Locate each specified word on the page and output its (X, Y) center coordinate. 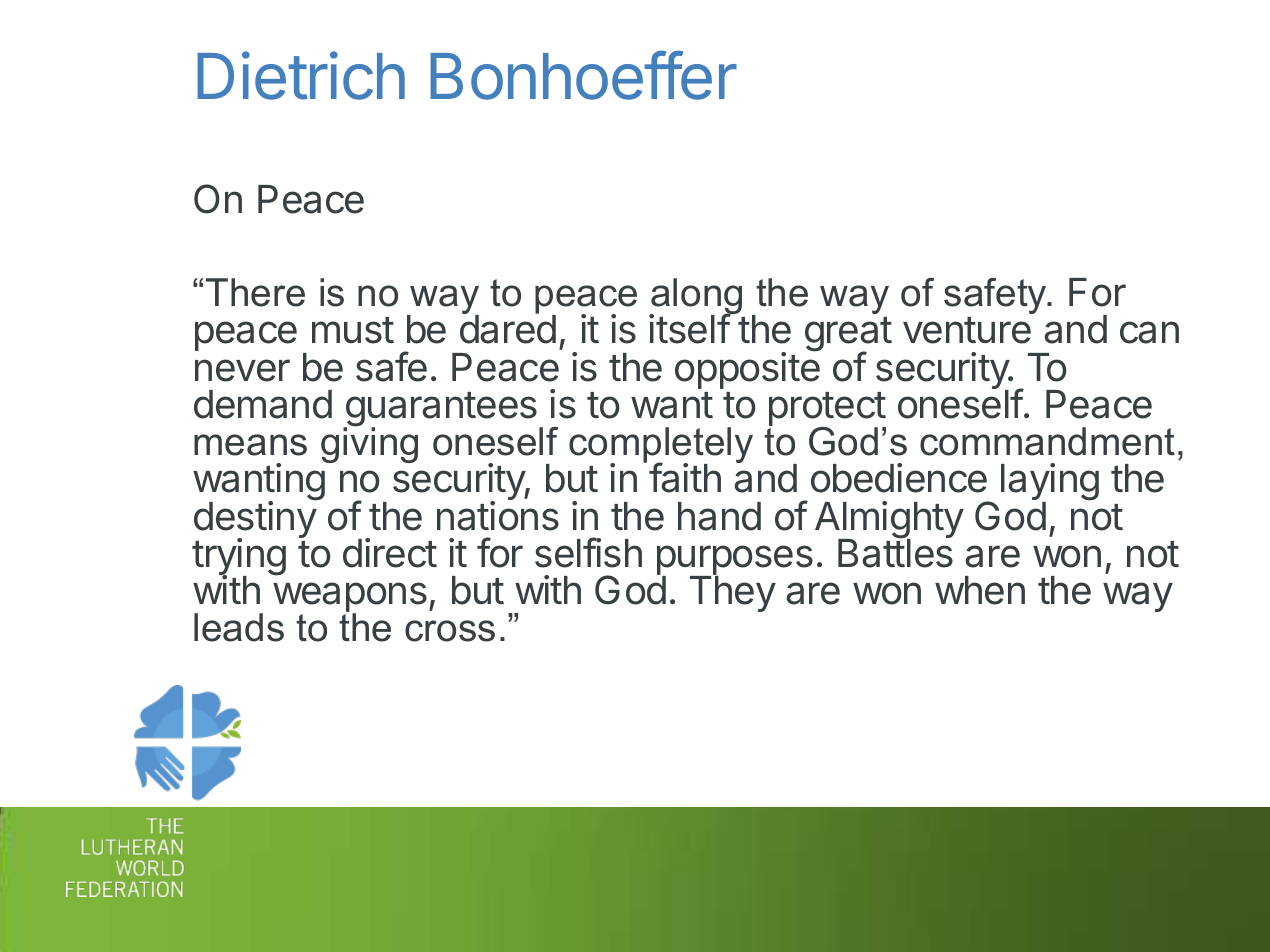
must (353, 330)
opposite (747, 370)
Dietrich (301, 76)
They (733, 593)
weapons (350, 598)
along (695, 297)
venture (967, 330)
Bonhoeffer (583, 75)
